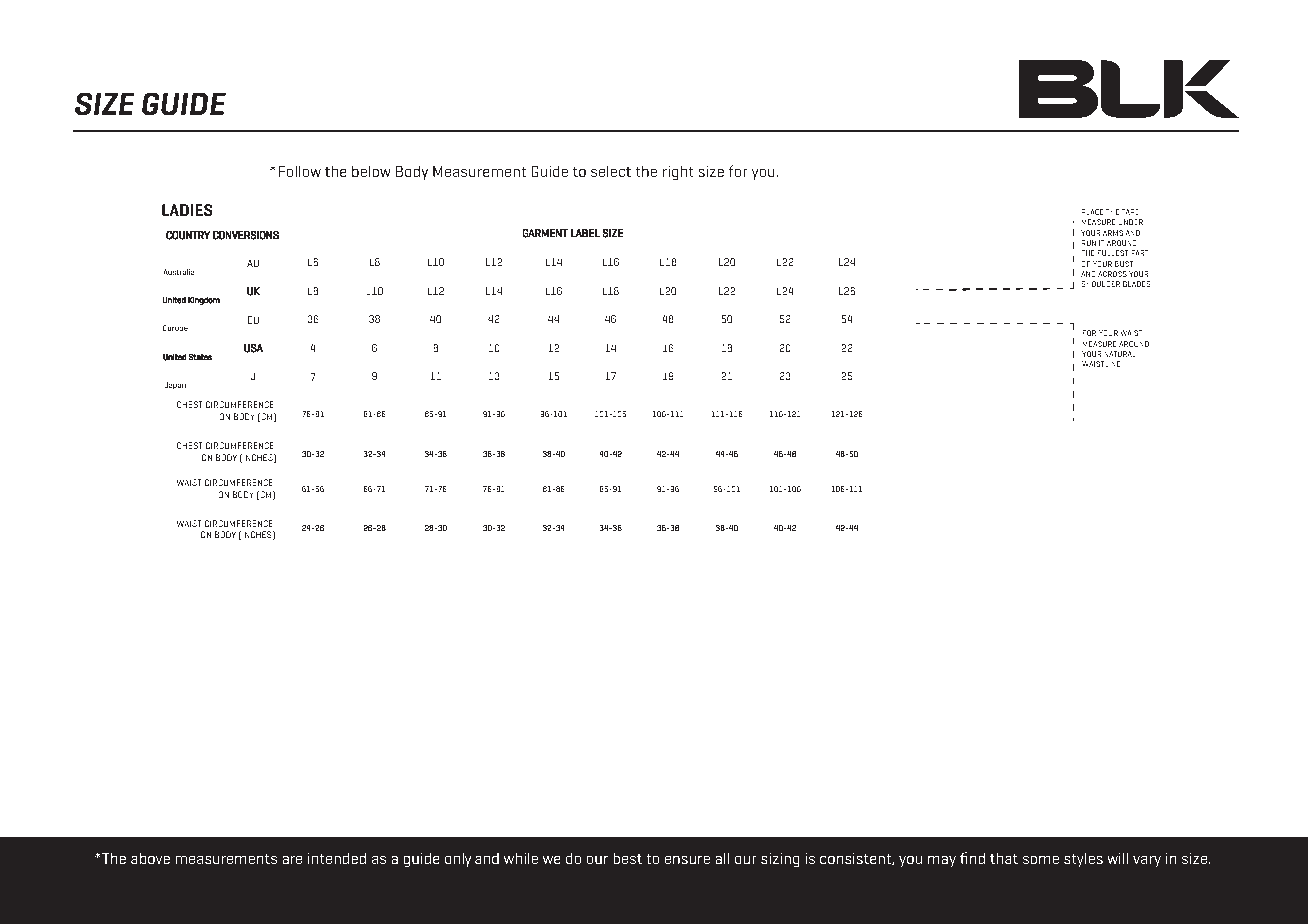  What do you see at coordinates (1041, 859) in the document?
I see `some` at bounding box center [1041, 859].
